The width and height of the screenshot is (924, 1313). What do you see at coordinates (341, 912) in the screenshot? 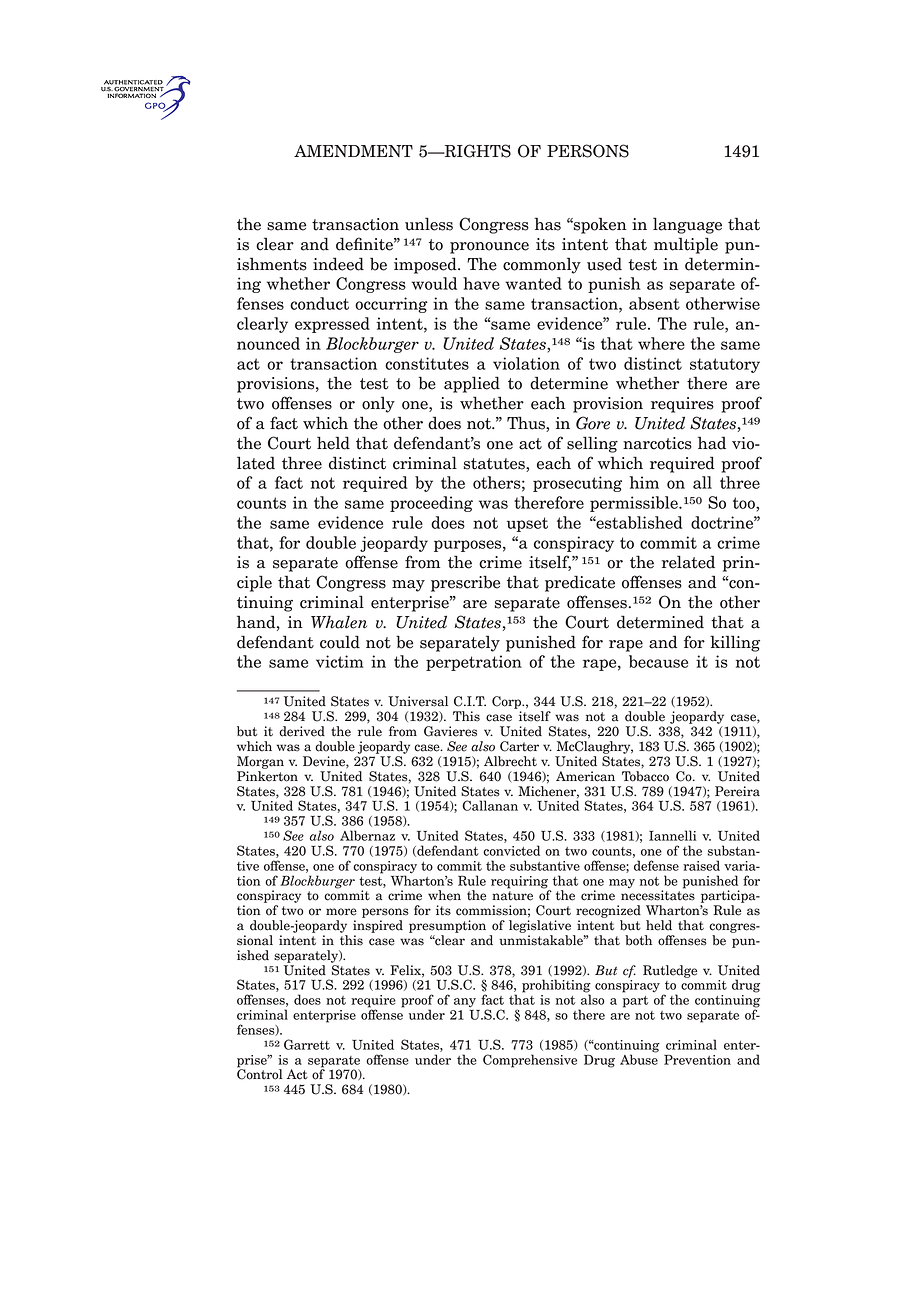
I see `more` at bounding box center [341, 912].
